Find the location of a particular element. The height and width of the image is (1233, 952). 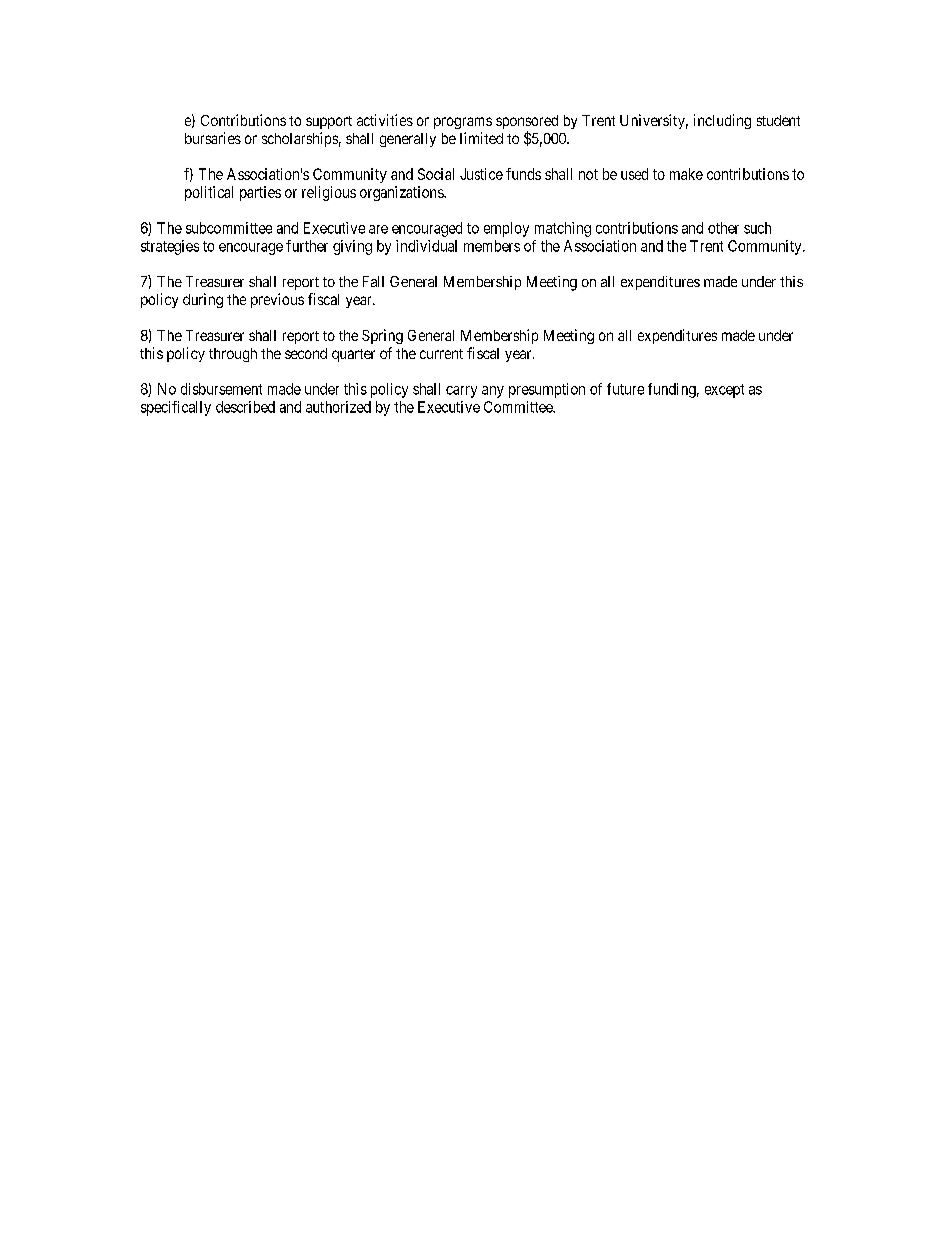

organizations is located at coordinates (402, 193).
